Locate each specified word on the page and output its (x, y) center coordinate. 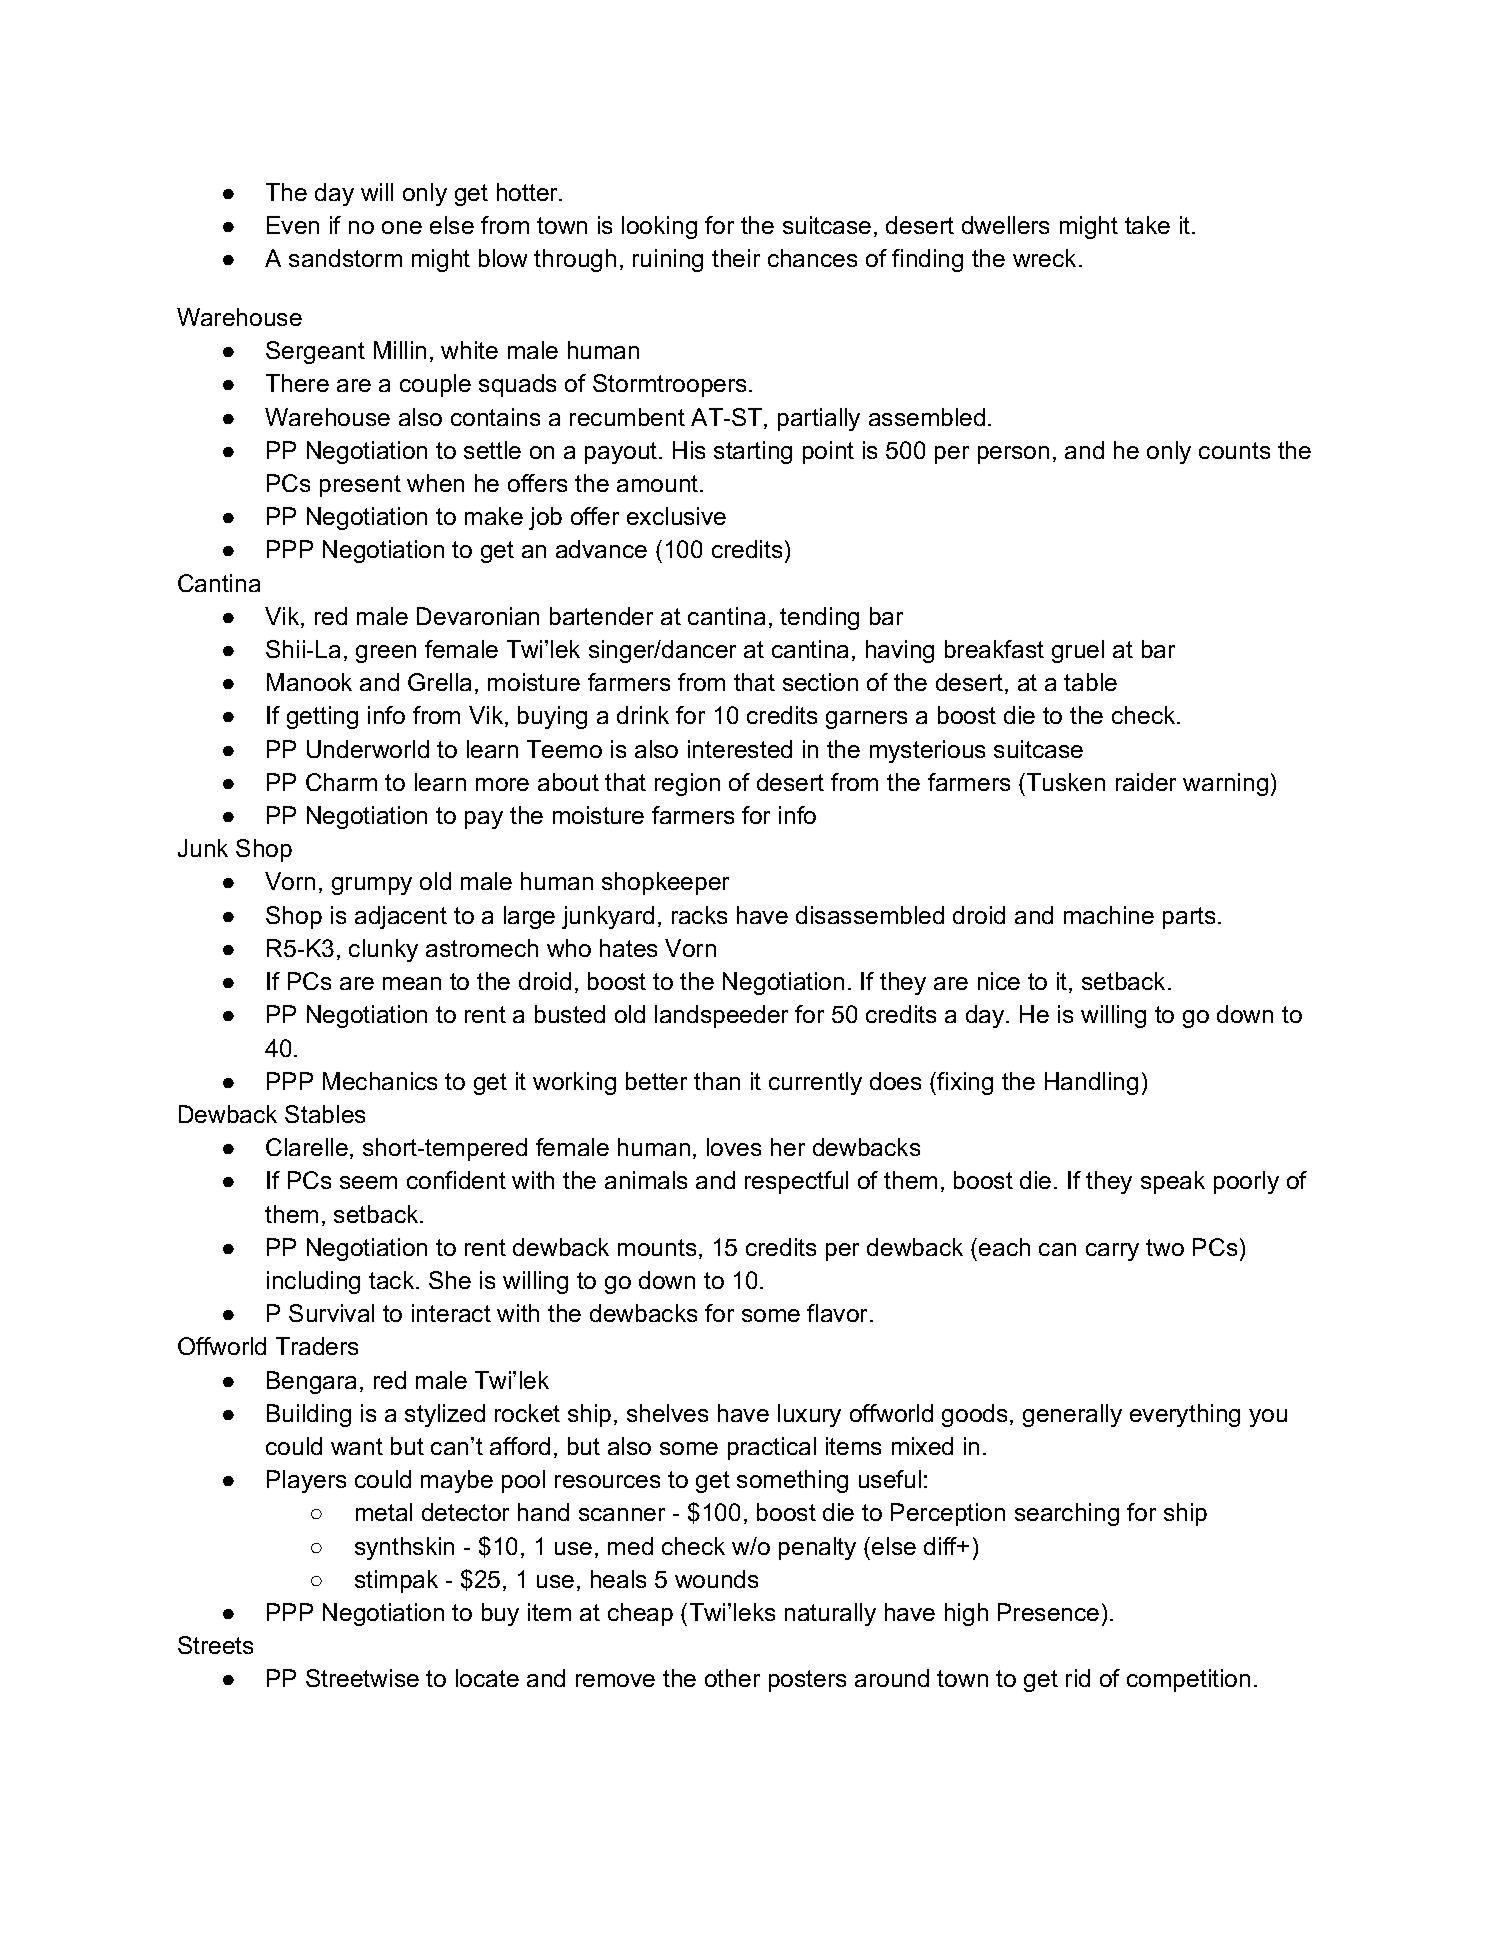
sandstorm (345, 258)
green (386, 654)
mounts (657, 1247)
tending (819, 618)
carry (1112, 1252)
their (736, 258)
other (732, 1678)
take (1147, 225)
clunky (383, 950)
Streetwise (362, 1678)
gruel (1078, 651)
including (313, 1282)
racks (699, 915)
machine (1109, 915)
